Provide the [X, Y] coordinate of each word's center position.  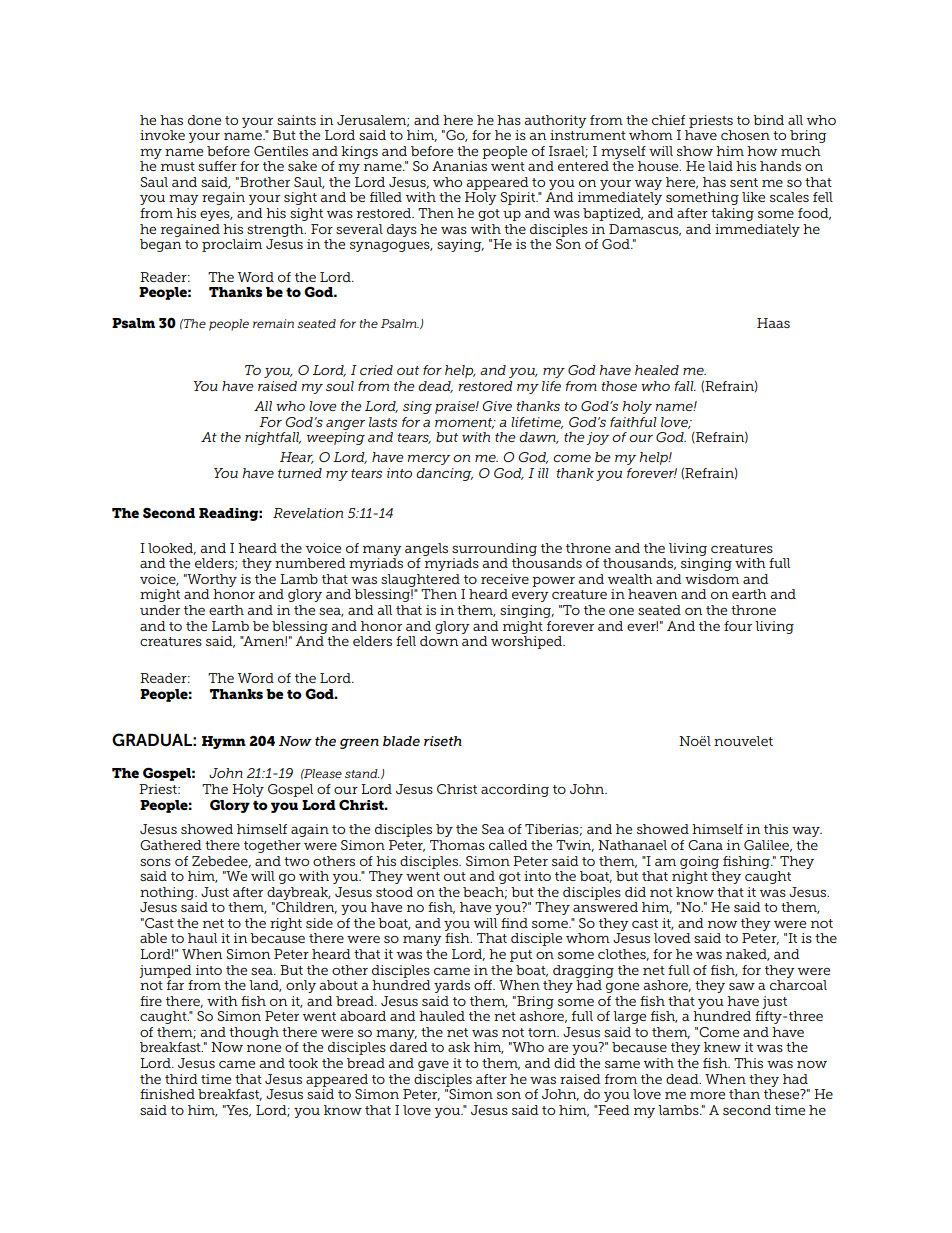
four [738, 626]
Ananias [459, 166]
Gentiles [281, 151]
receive [505, 579]
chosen [745, 135]
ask [459, 1047]
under [160, 610]
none [264, 1048]
